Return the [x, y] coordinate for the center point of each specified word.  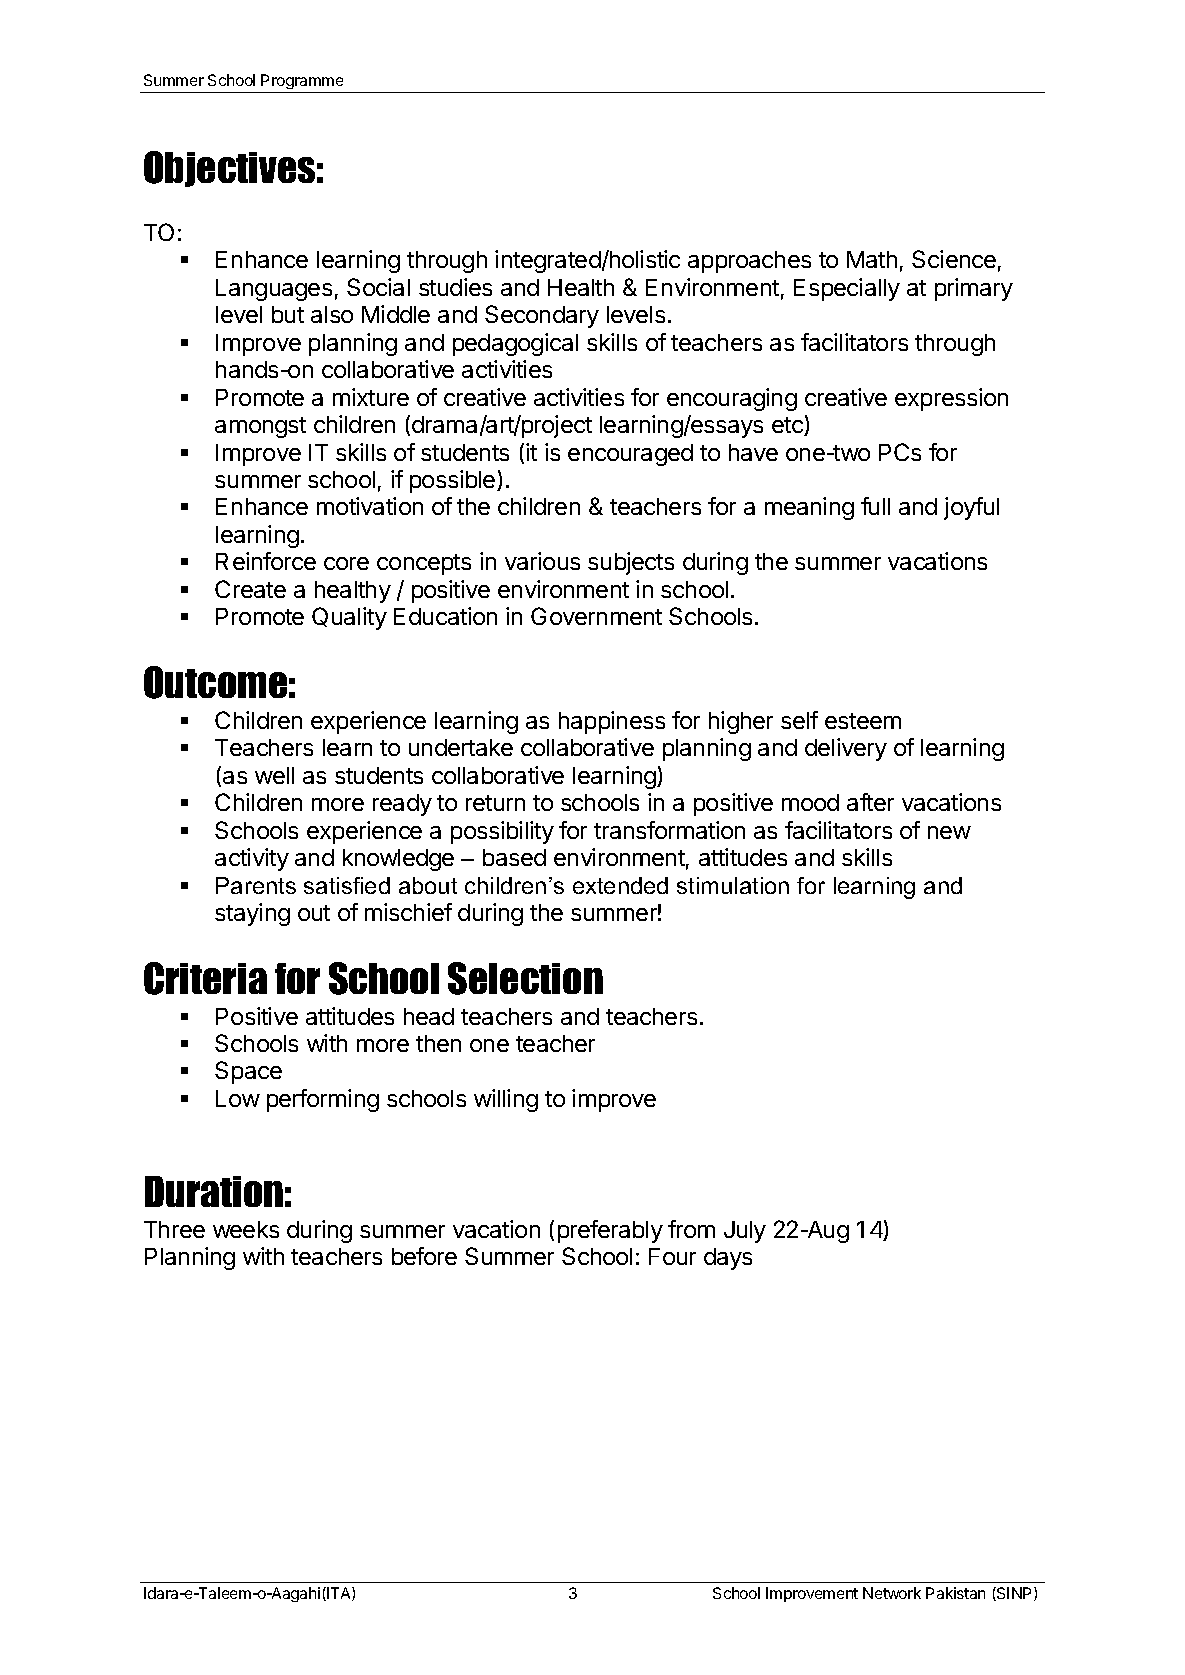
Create [250, 589]
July [745, 1232]
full [875, 506]
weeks [246, 1229]
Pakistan [955, 1593]
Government [596, 616]
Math [872, 259]
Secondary [542, 316]
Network [892, 1593]
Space [248, 1072]
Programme [302, 81]
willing [506, 1100]
